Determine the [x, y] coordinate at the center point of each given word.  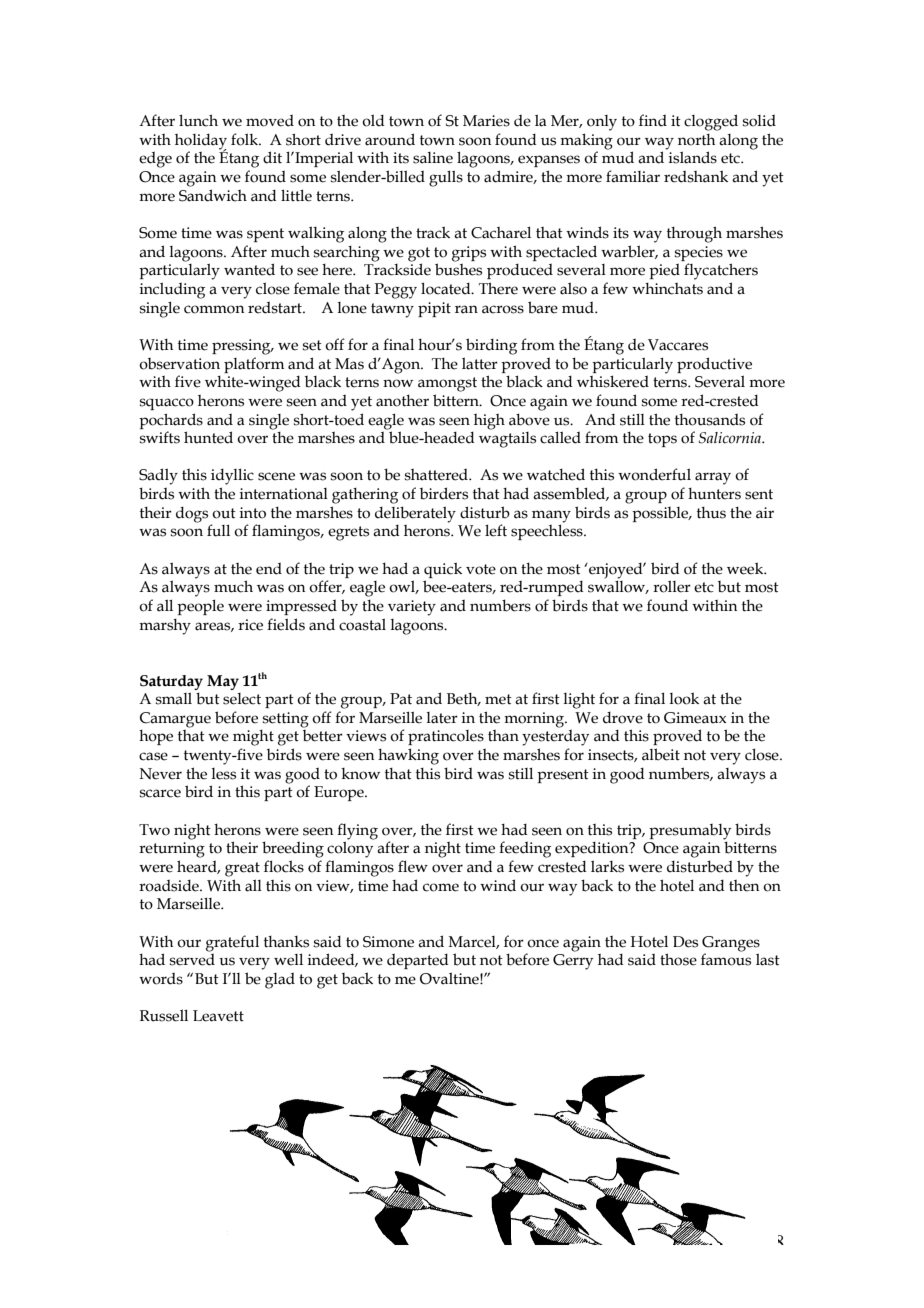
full [218, 530]
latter [480, 363]
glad [280, 981]
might [253, 738]
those [678, 959]
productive [714, 365]
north [696, 140]
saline [433, 158]
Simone [388, 942]
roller [672, 586]
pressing [242, 347]
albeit [661, 754]
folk [245, 139]
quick [443, 570]
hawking [408, 756]
